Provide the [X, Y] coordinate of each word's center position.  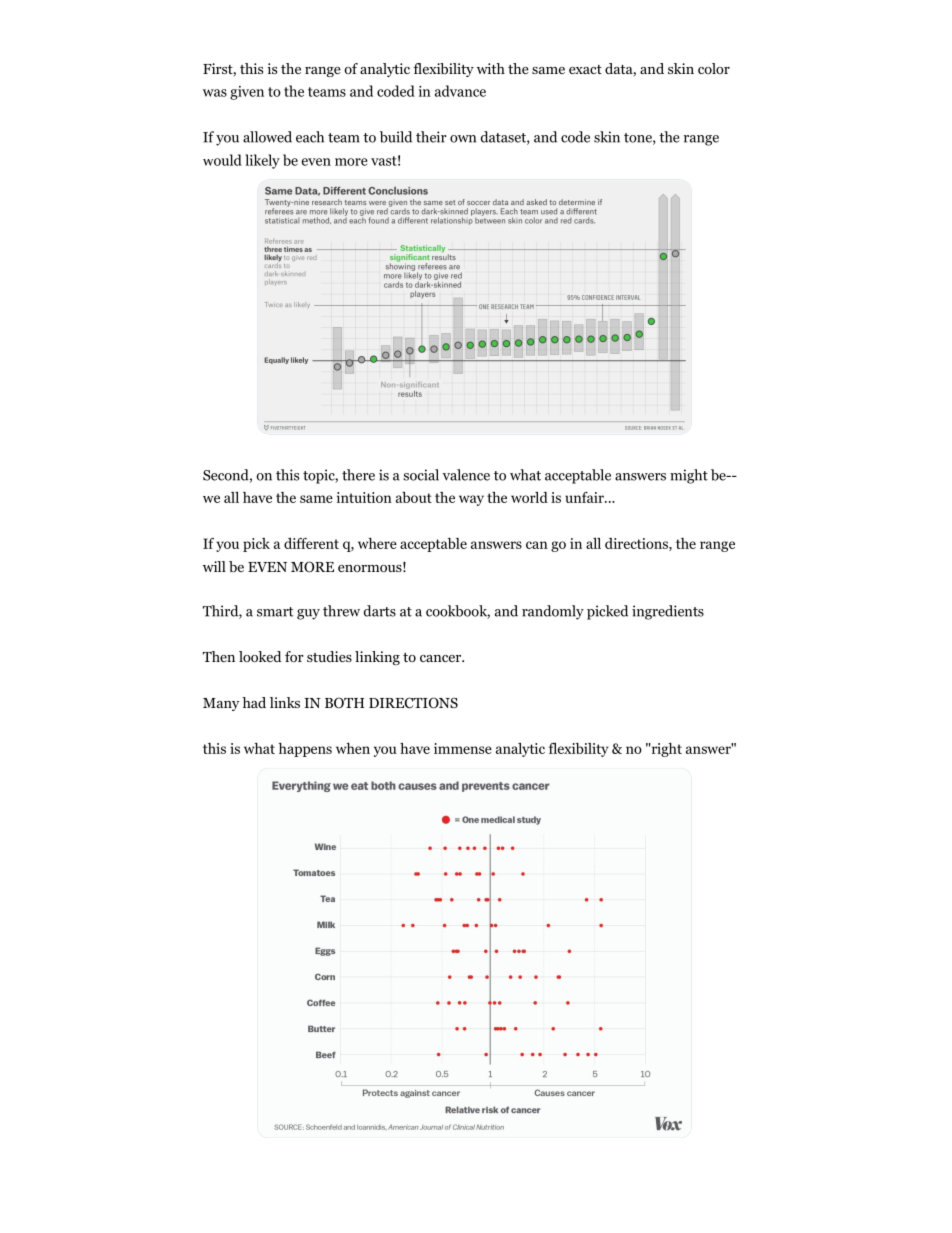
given [247, 93]
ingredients [668, 612]
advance [460, 91]
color [714, 68]
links [285, 702]
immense [463, 748]
